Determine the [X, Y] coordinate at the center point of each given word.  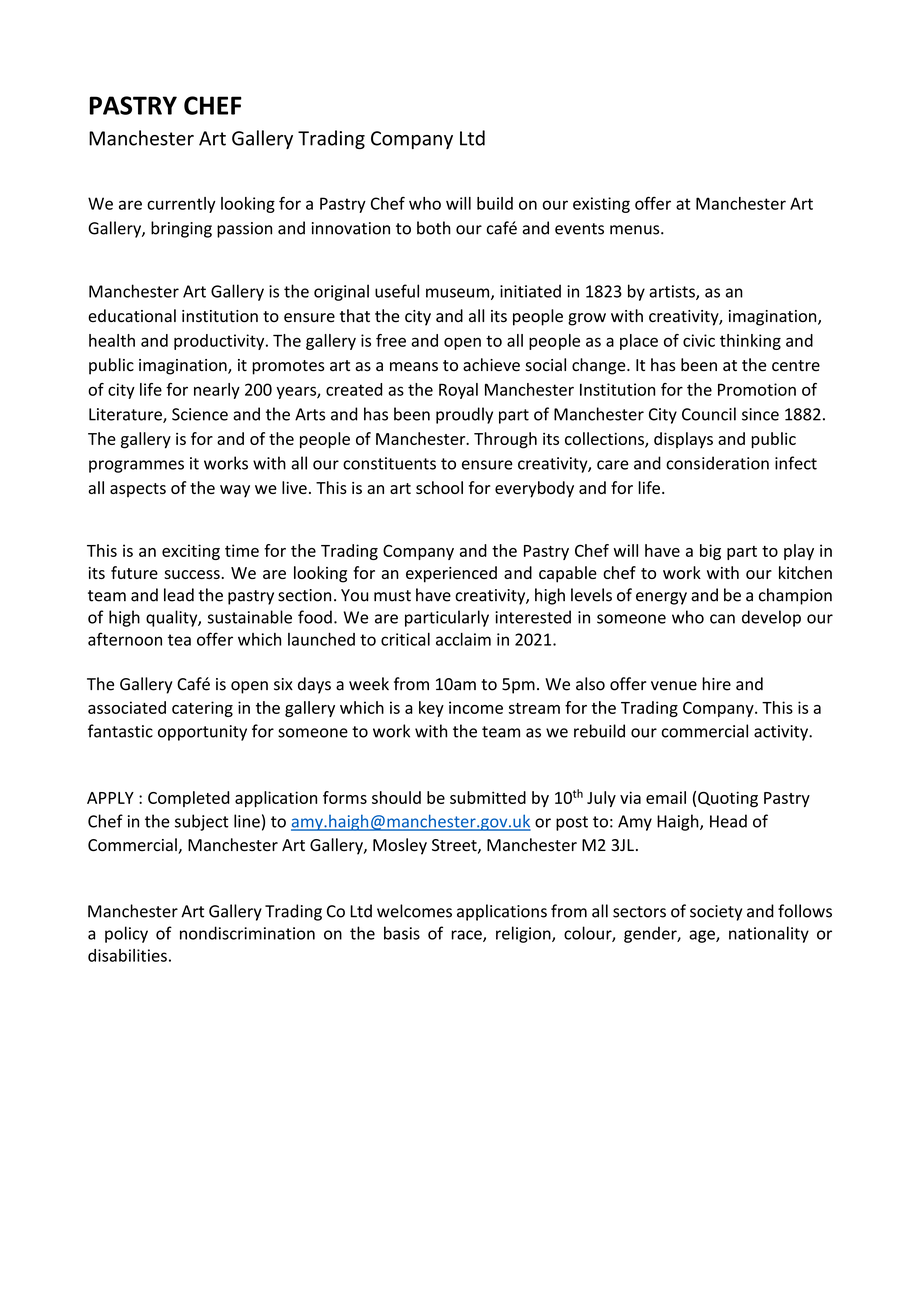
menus [636, 230]
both [434, 228]
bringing [181, 229]
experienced [451, 574]
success [193, 574]
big [710, 552]
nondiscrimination [247, 933]
